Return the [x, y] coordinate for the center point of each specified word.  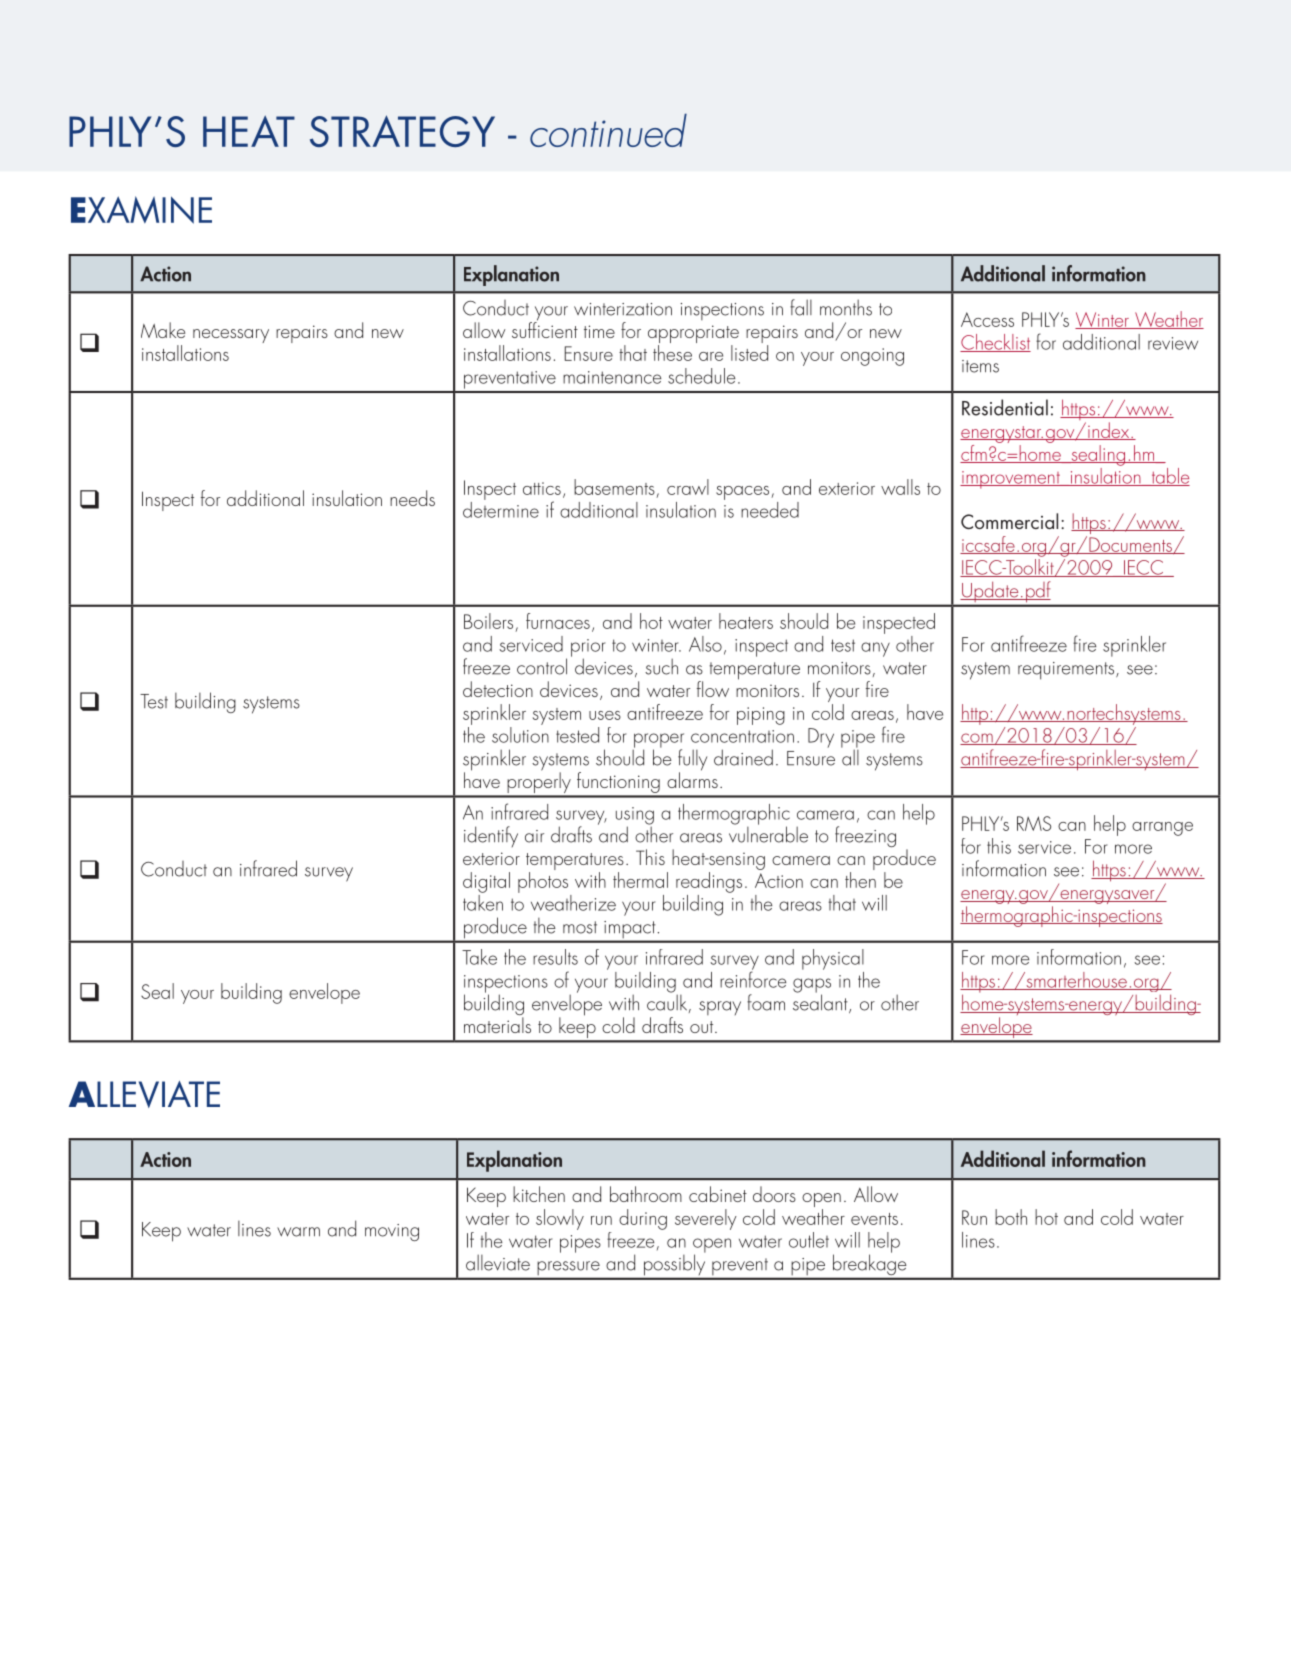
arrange [1162, 829]
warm [298, 1232]
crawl [688, 487]
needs [412, 498]
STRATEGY [402, 131]
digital [486, 882]
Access [987, 319]
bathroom [646, 1194]
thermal [640, 880]
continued [608, 130]
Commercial [1009, 521]
